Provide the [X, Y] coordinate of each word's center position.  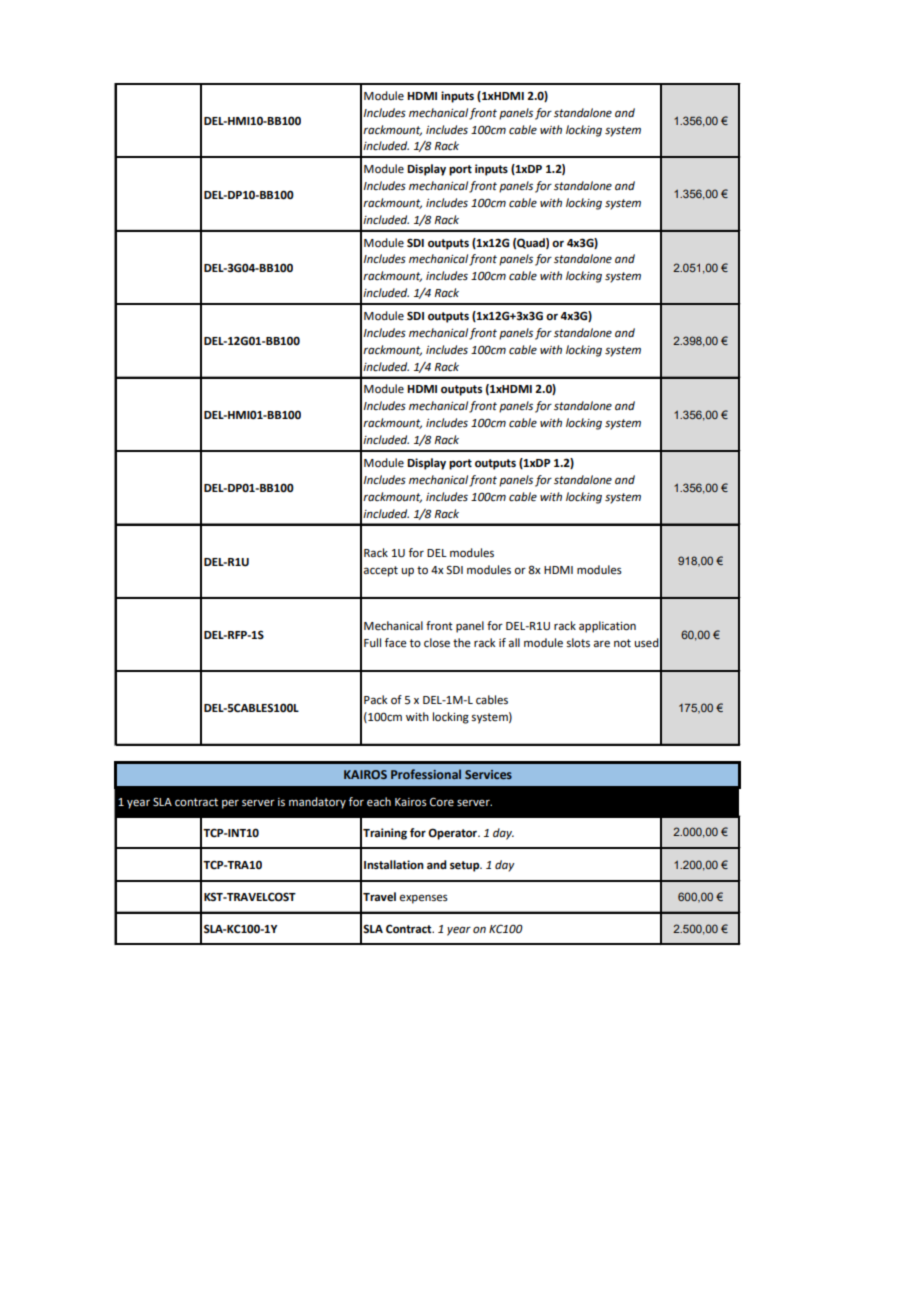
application [607, 627]
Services [488, 774]
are [602, 644]
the [462, 643]
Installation [394, 865]
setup [466, 866]
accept [381, 571]
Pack [376, 700]
